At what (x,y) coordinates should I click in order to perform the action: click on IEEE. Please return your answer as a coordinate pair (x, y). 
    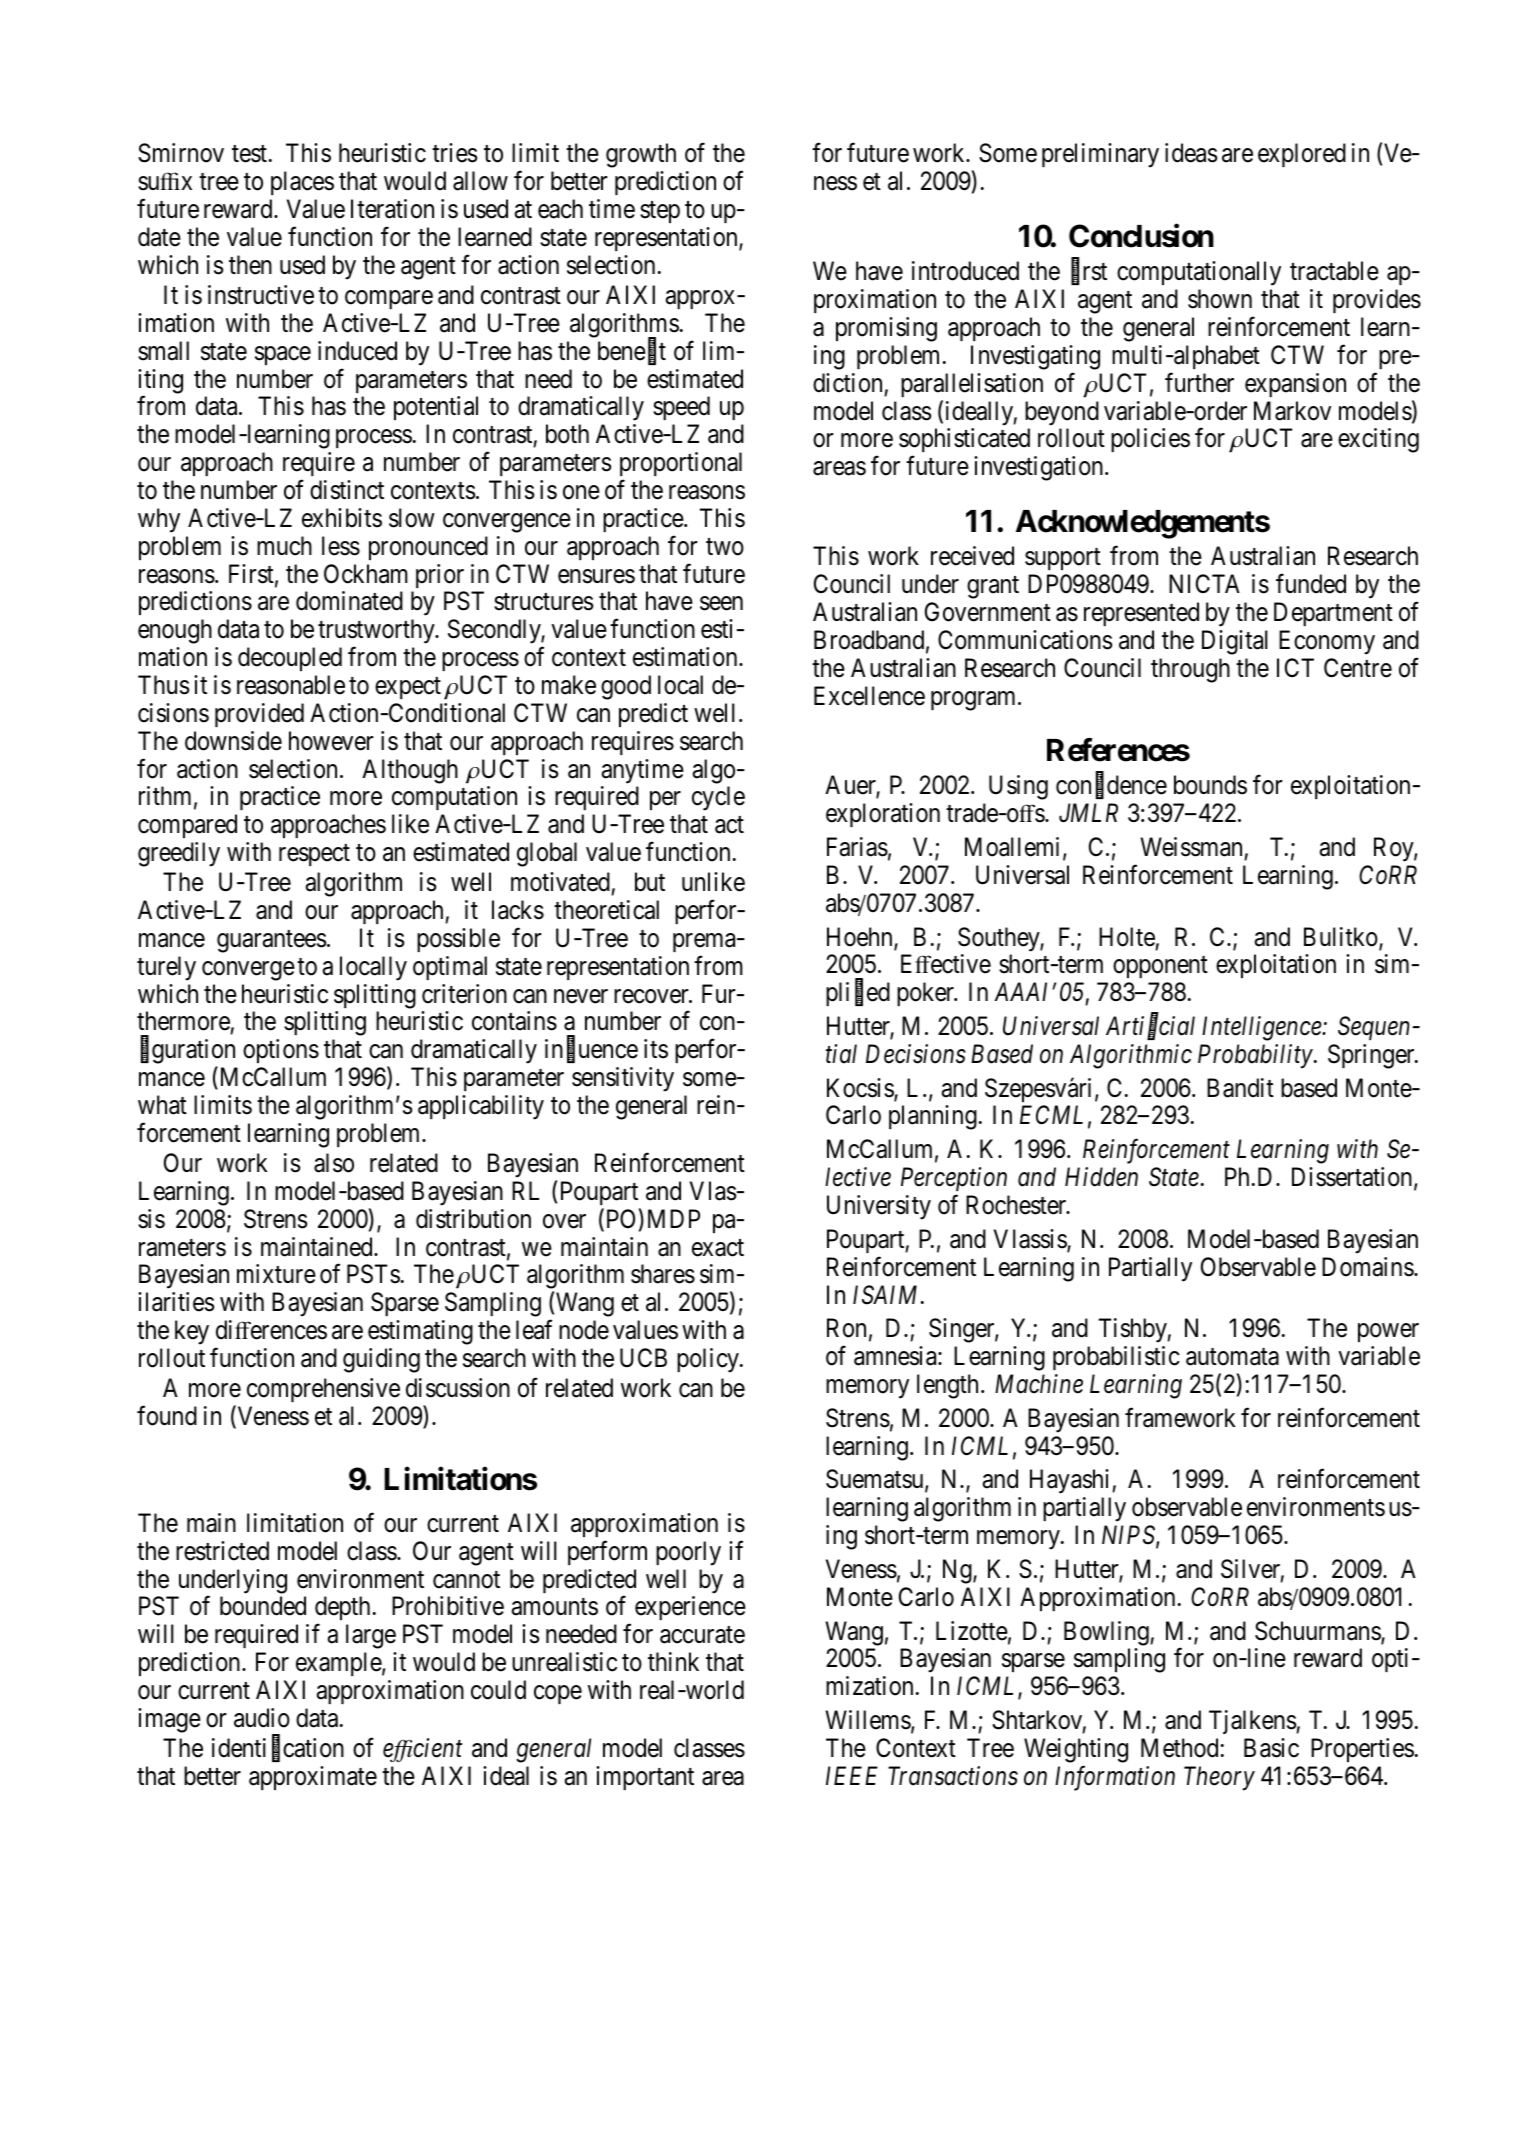
    Looking at the image, I should click on (852, 1775).
